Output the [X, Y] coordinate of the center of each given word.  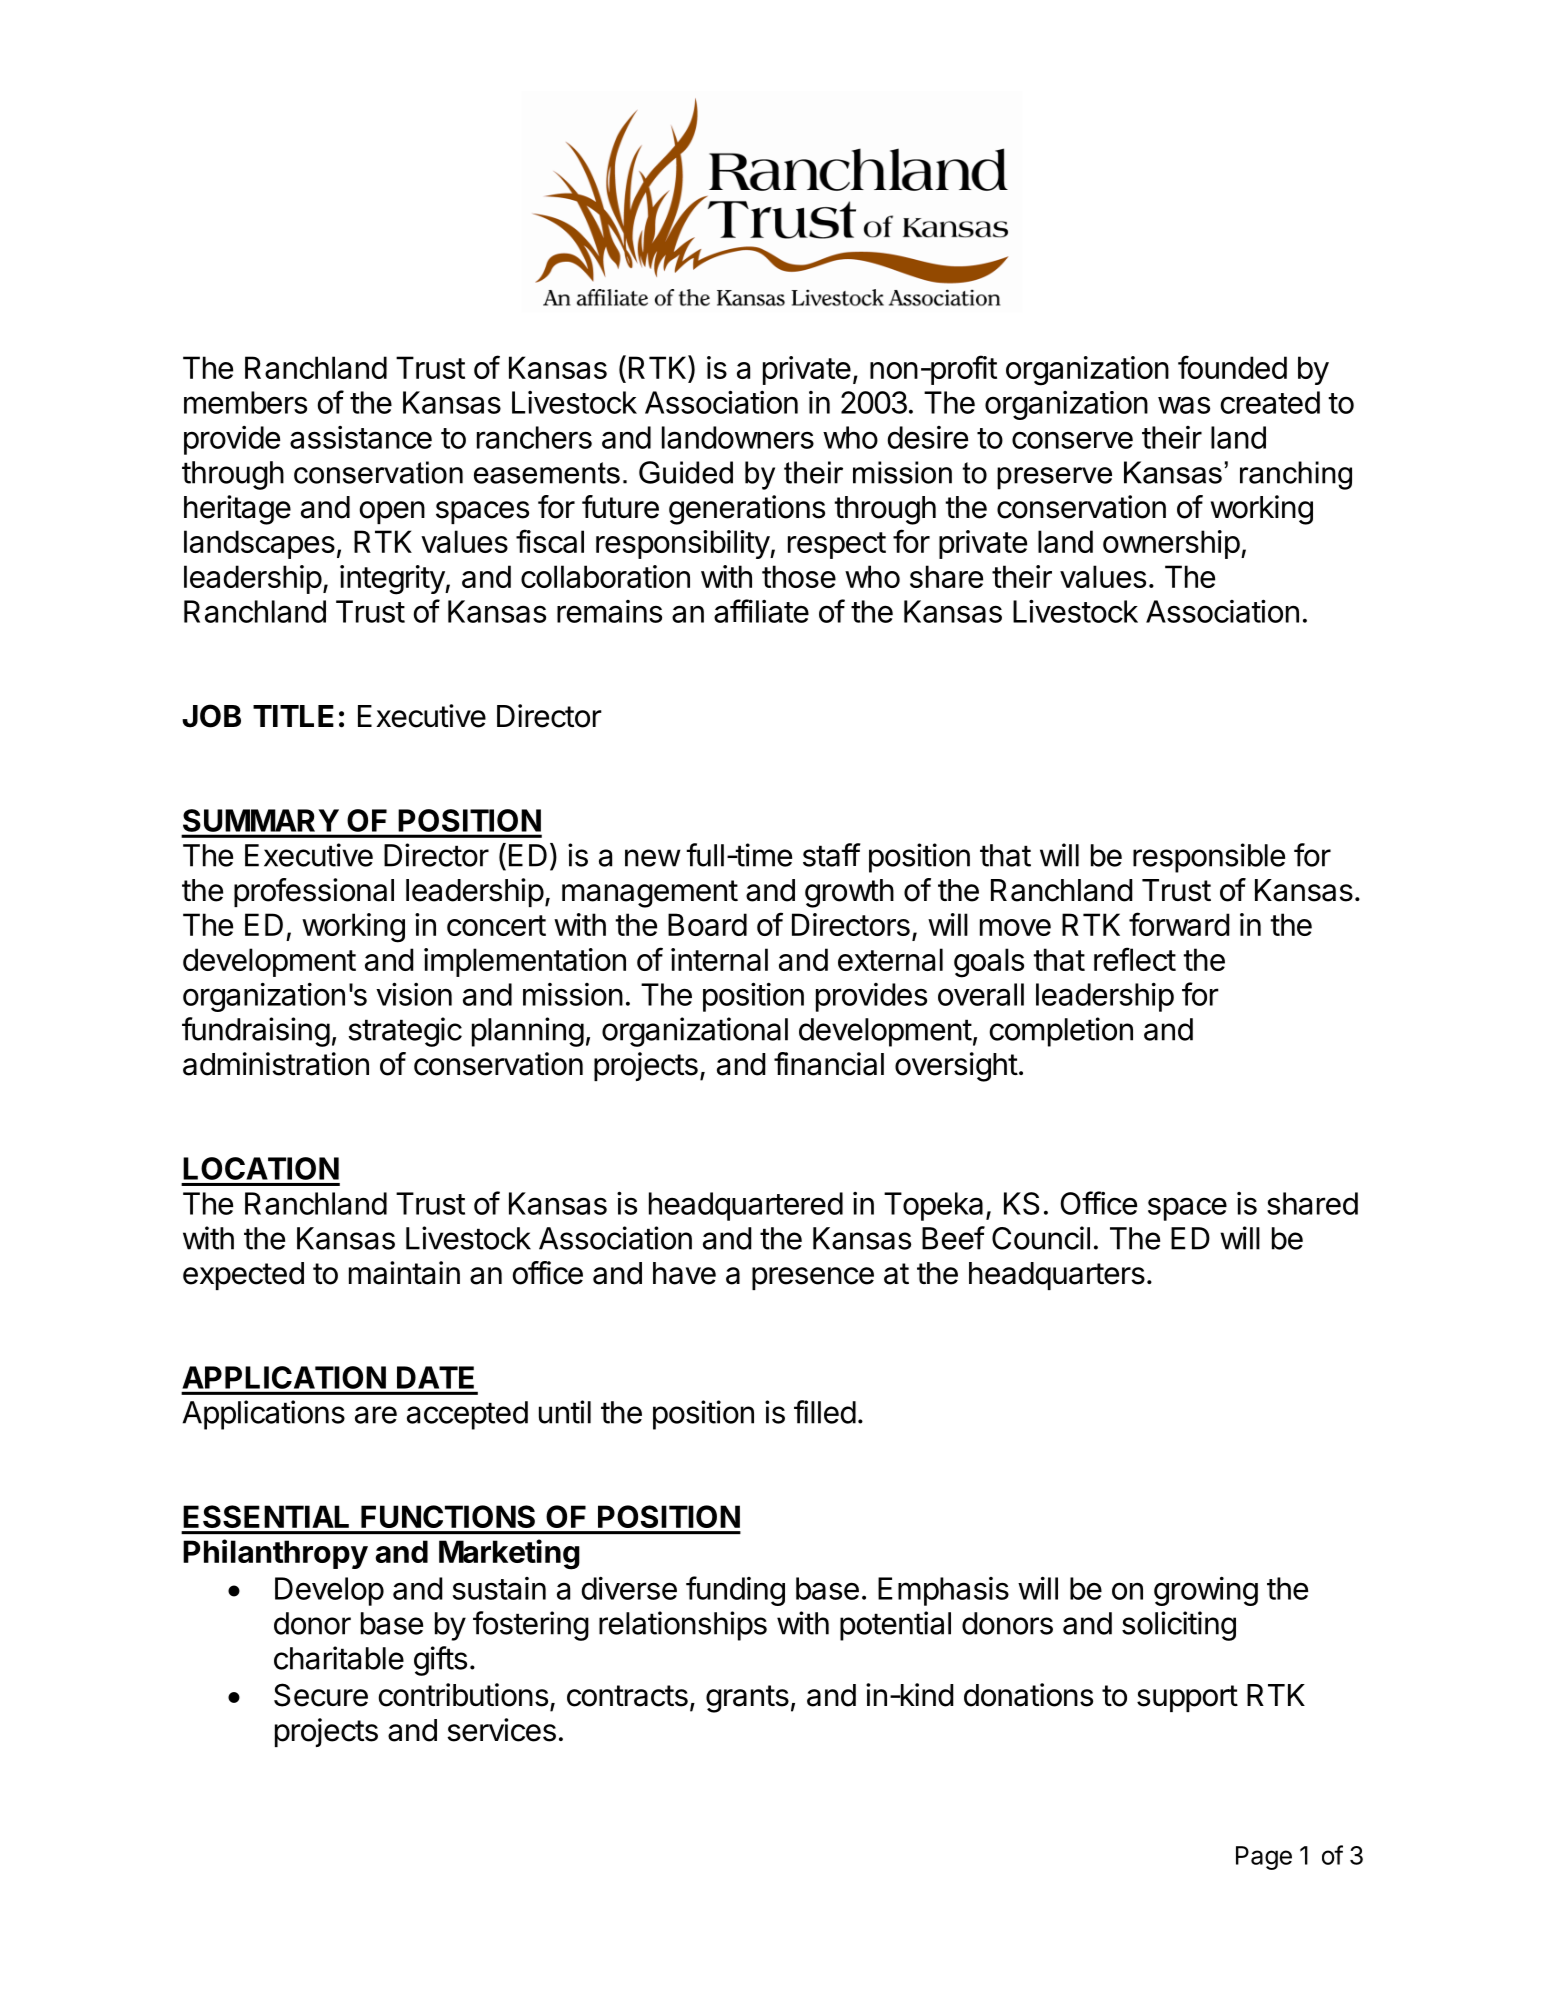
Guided [686, 472]
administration [276, 1064]
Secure [321, 1695]
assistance [361, 437]
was [1184, 405]
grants [747, 1699]
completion [1061, 1032]
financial [829, 1064]
